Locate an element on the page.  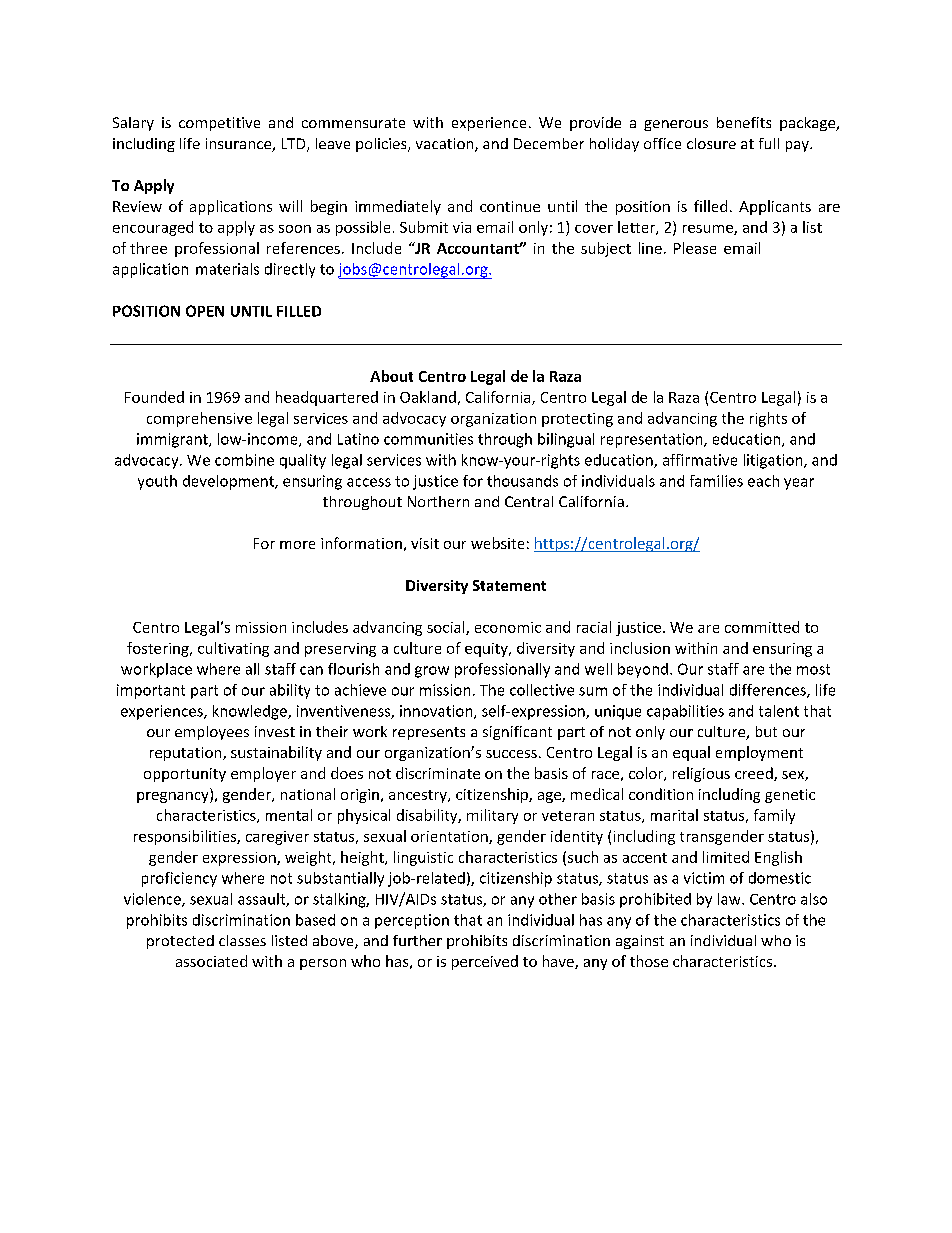
closure is located at coordinates (711, 143).
